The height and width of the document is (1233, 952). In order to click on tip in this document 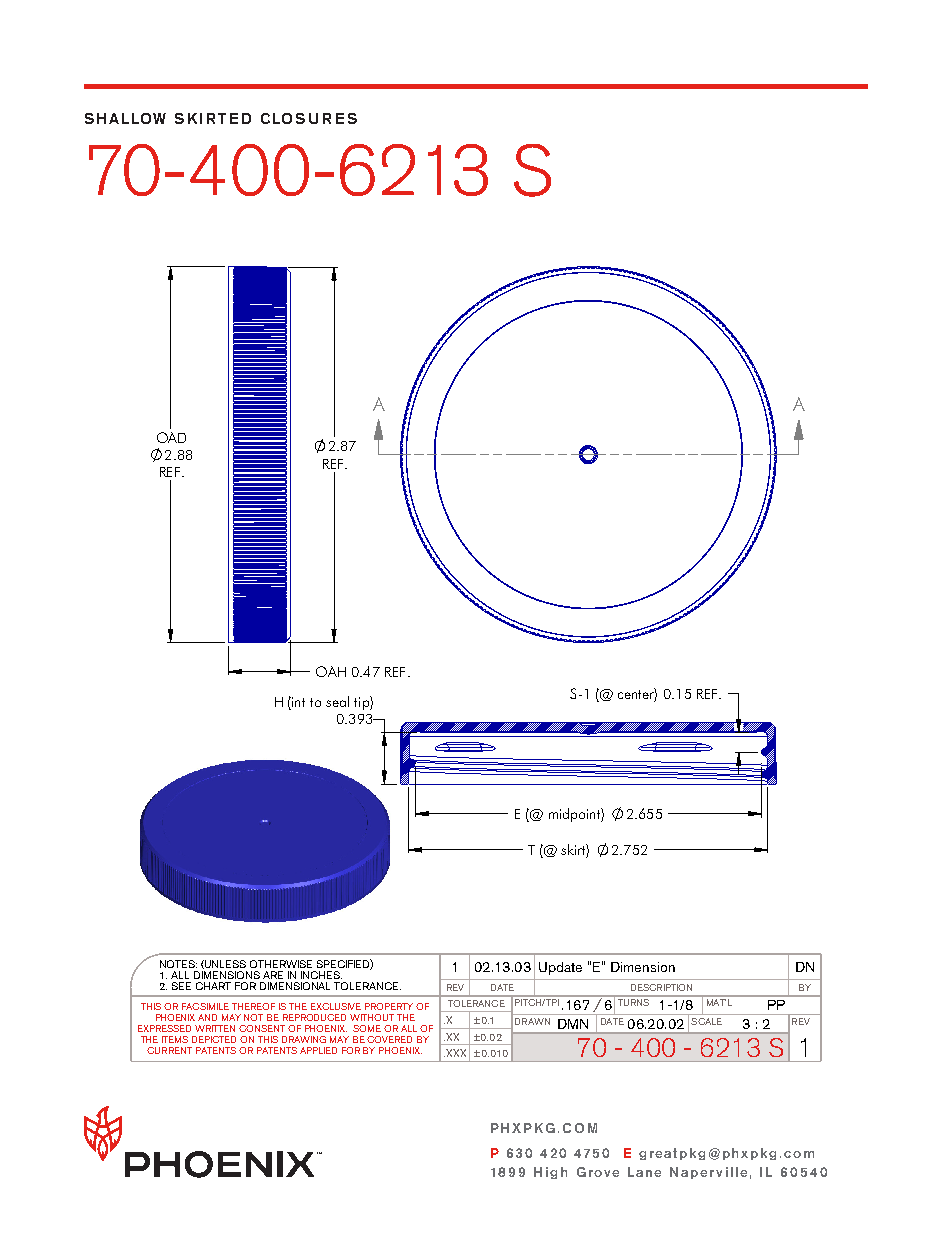, I will do `click(362, 703)`.
